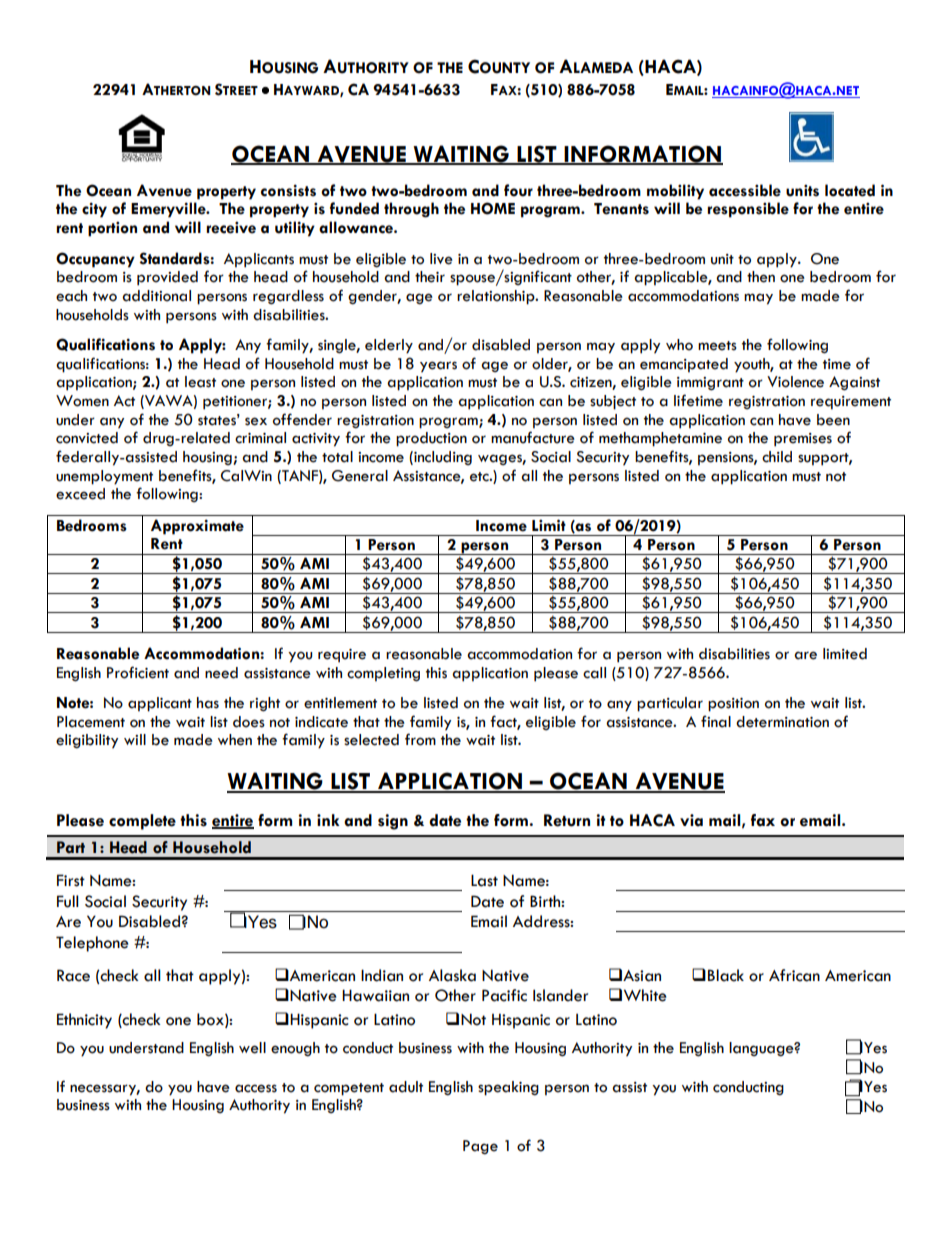 Image resolution: width=952 pixels, height=1233 pixels. What do you see at coordinates (235, 740) in the image?
I see `when` at bounding box center [235, 740].
